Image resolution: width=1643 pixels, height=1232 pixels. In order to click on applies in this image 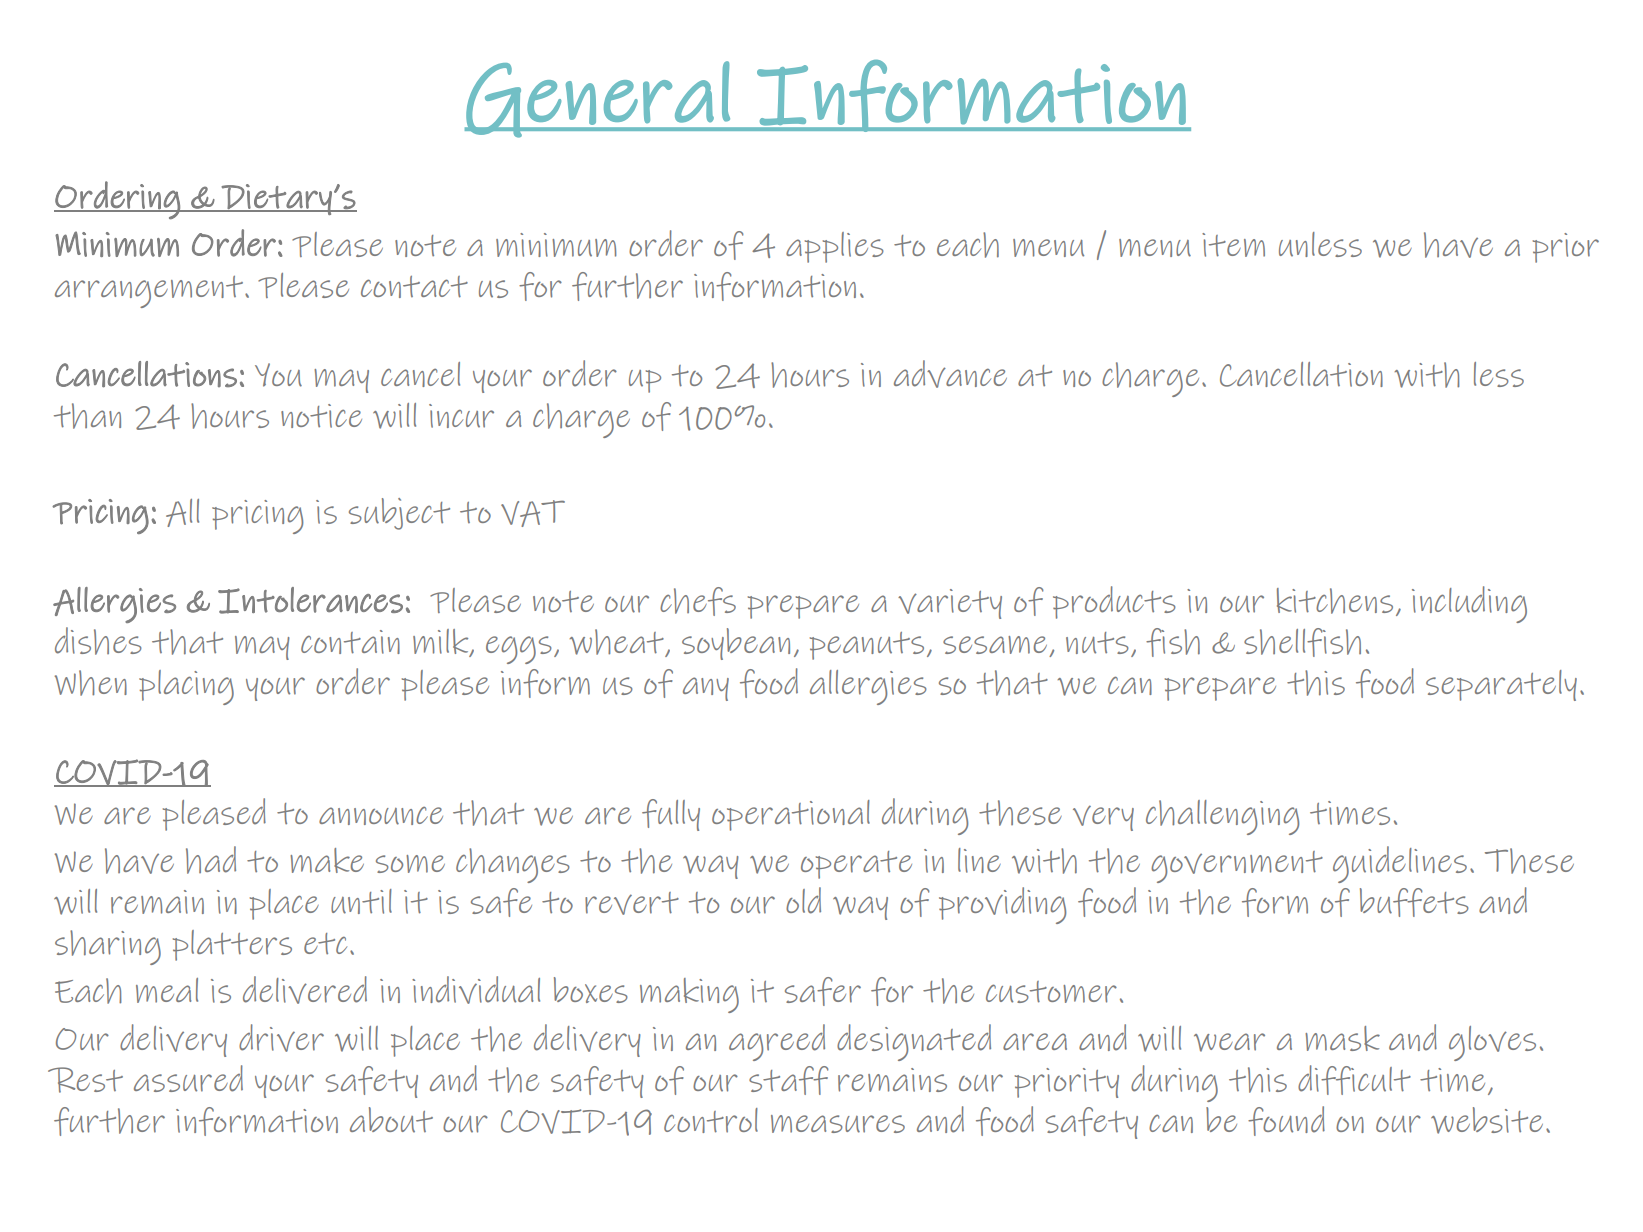, I will do `click(835, 247)`.
